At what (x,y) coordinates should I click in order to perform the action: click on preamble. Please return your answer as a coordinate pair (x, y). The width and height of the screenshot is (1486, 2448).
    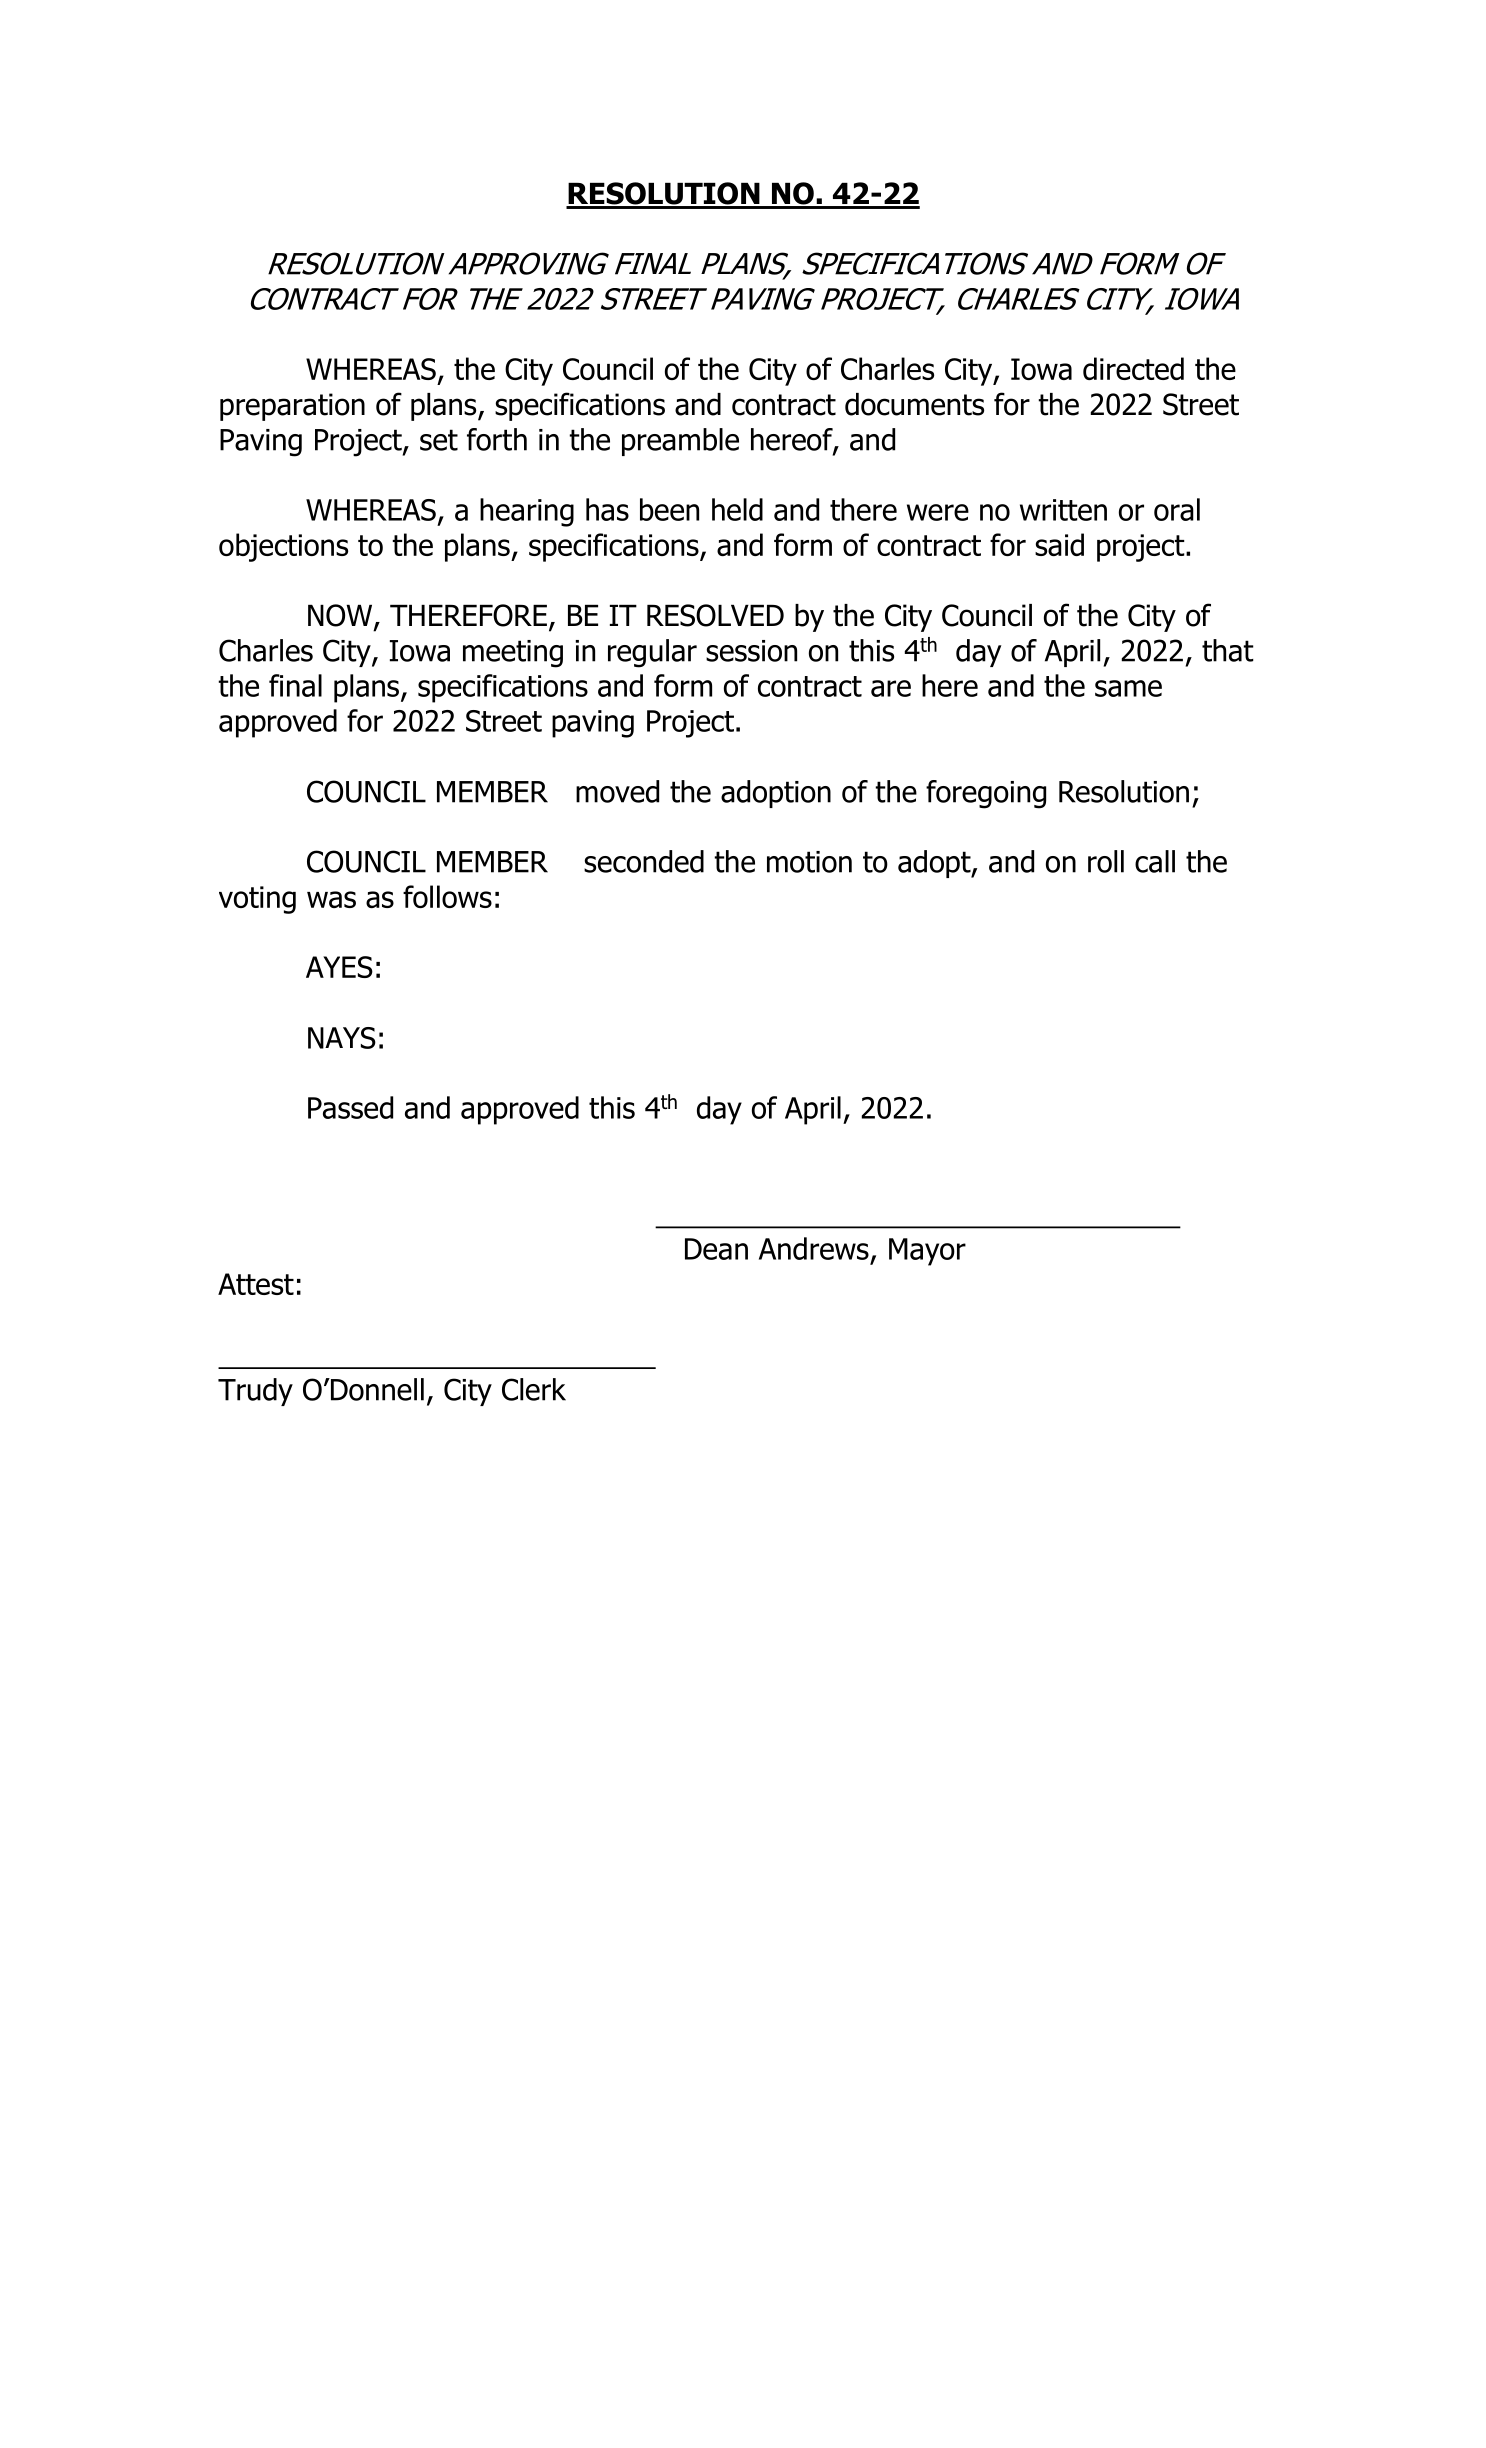
    Looking at the image, I should click on (680, 442).
